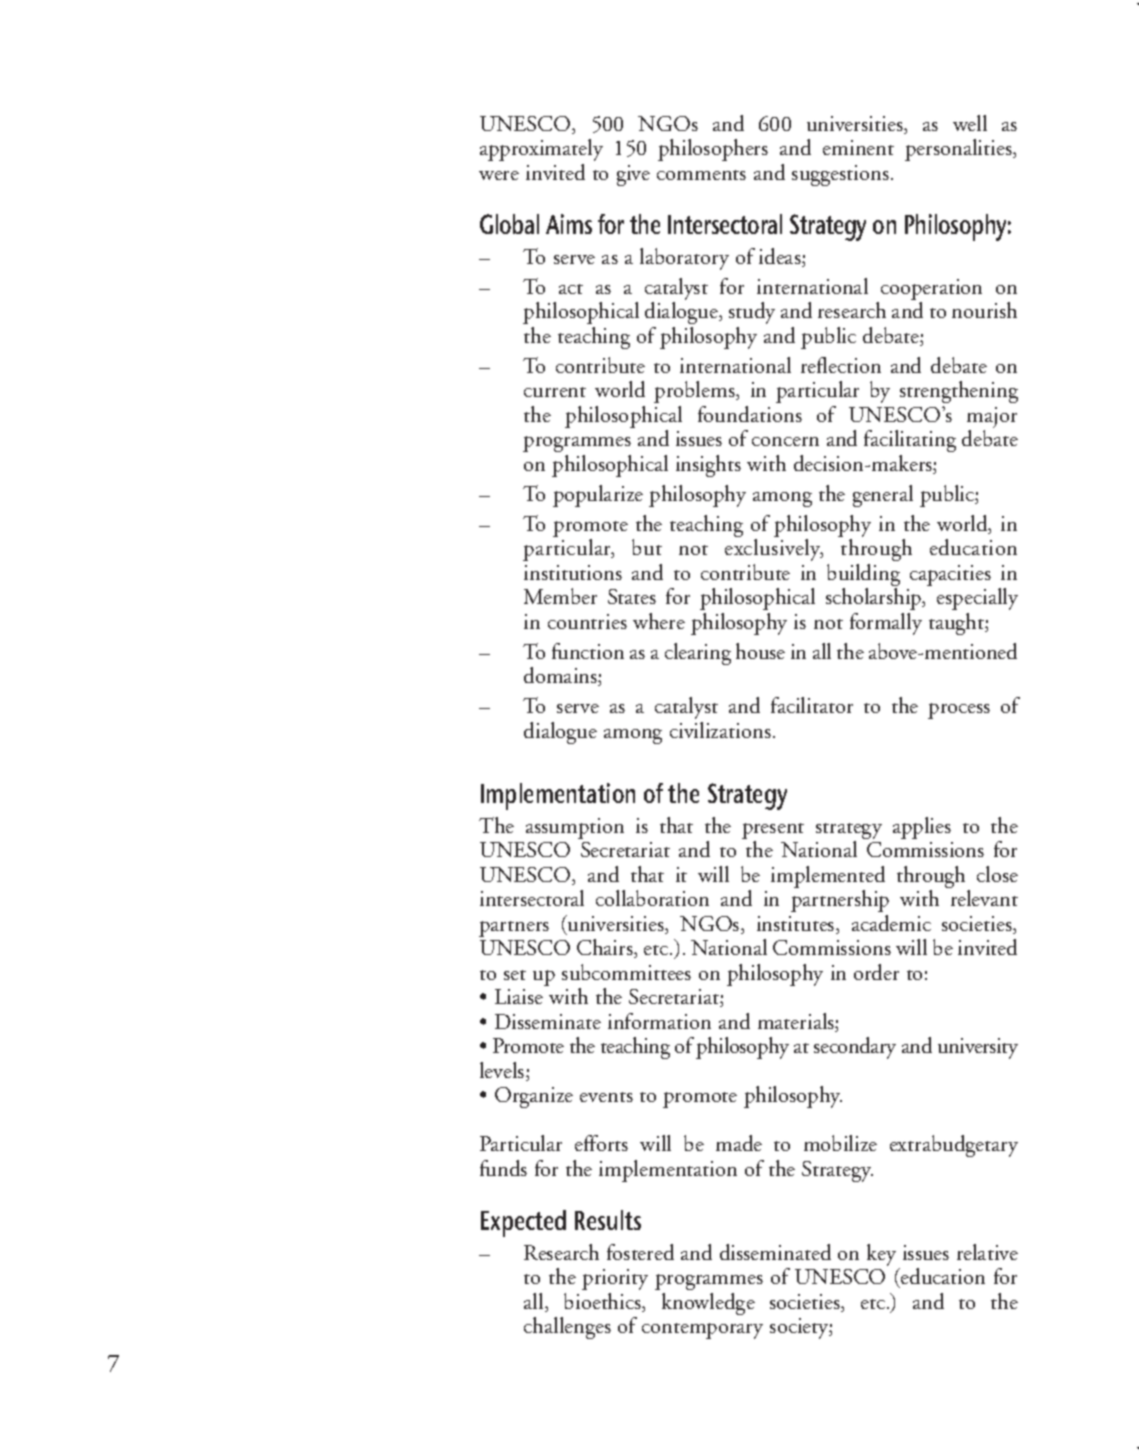  What do you see at coordinates (959, 711) in the screenshot?
I see `process` at bounding box center [959, 711].
